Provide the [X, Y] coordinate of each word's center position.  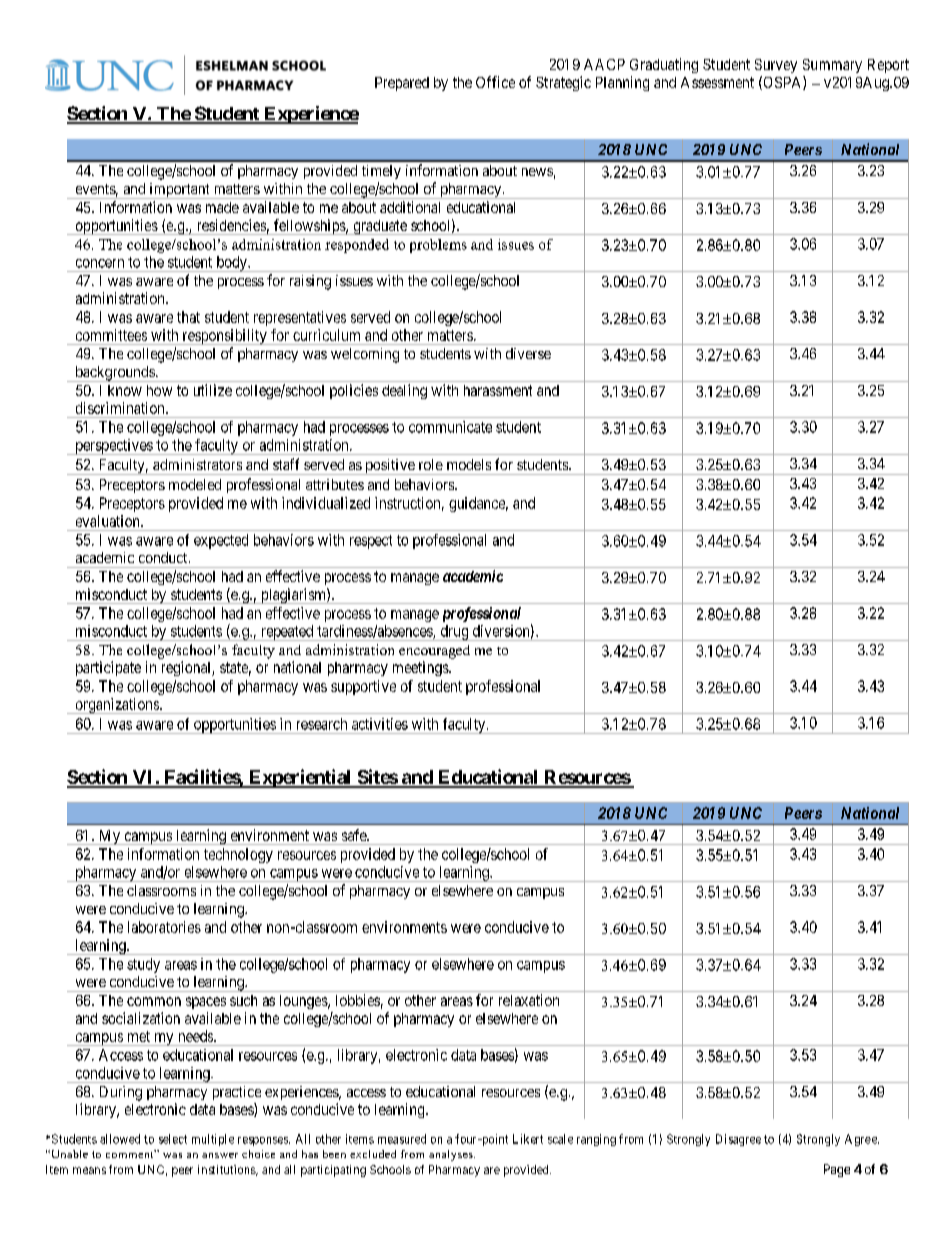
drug [454, 633]
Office [495, 82]
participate [108, 668]
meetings [421, 668]
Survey [776, 66]
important [179, 191]
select [173, 1139]
